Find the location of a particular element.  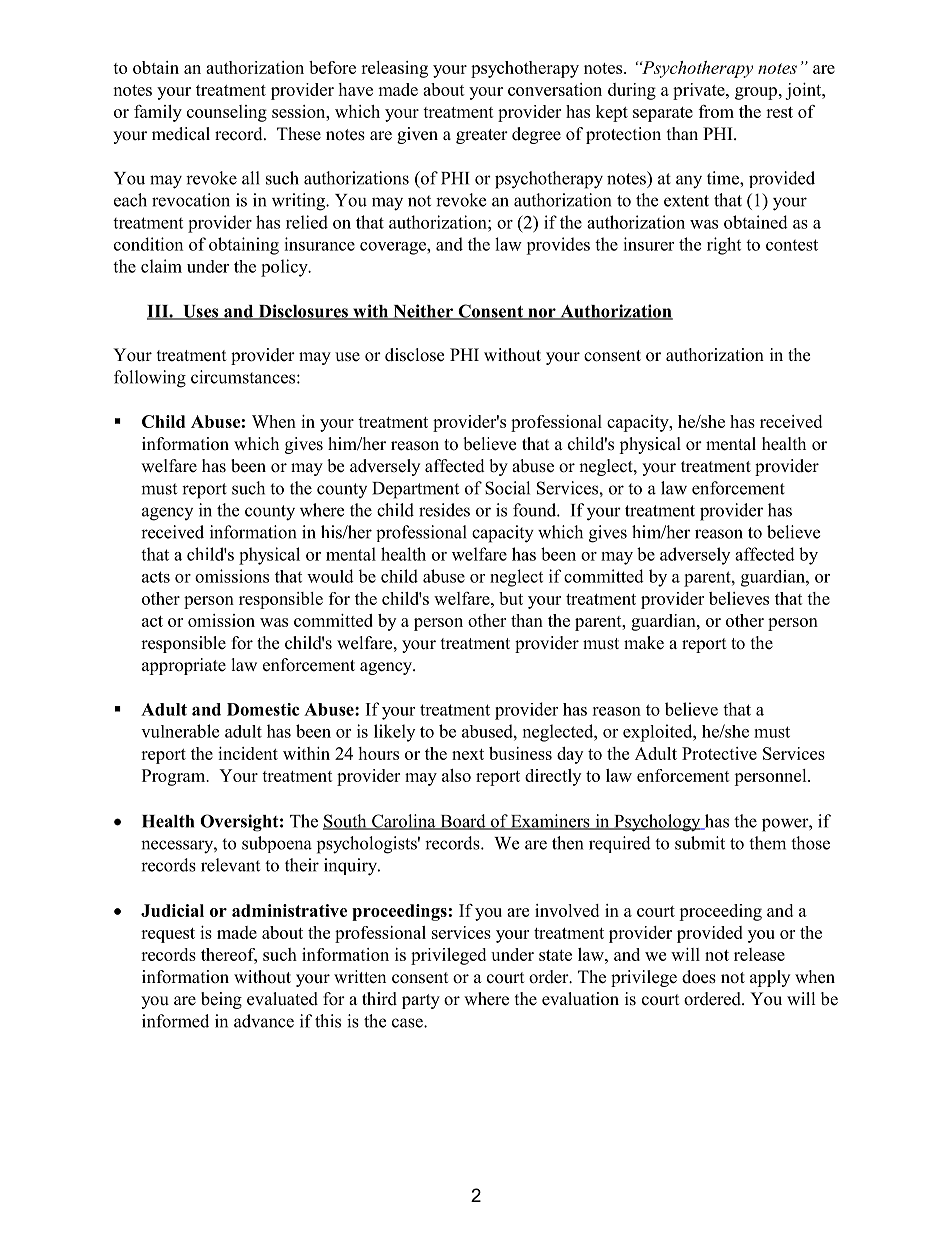

counseling is located at coordinates (227, 113).
